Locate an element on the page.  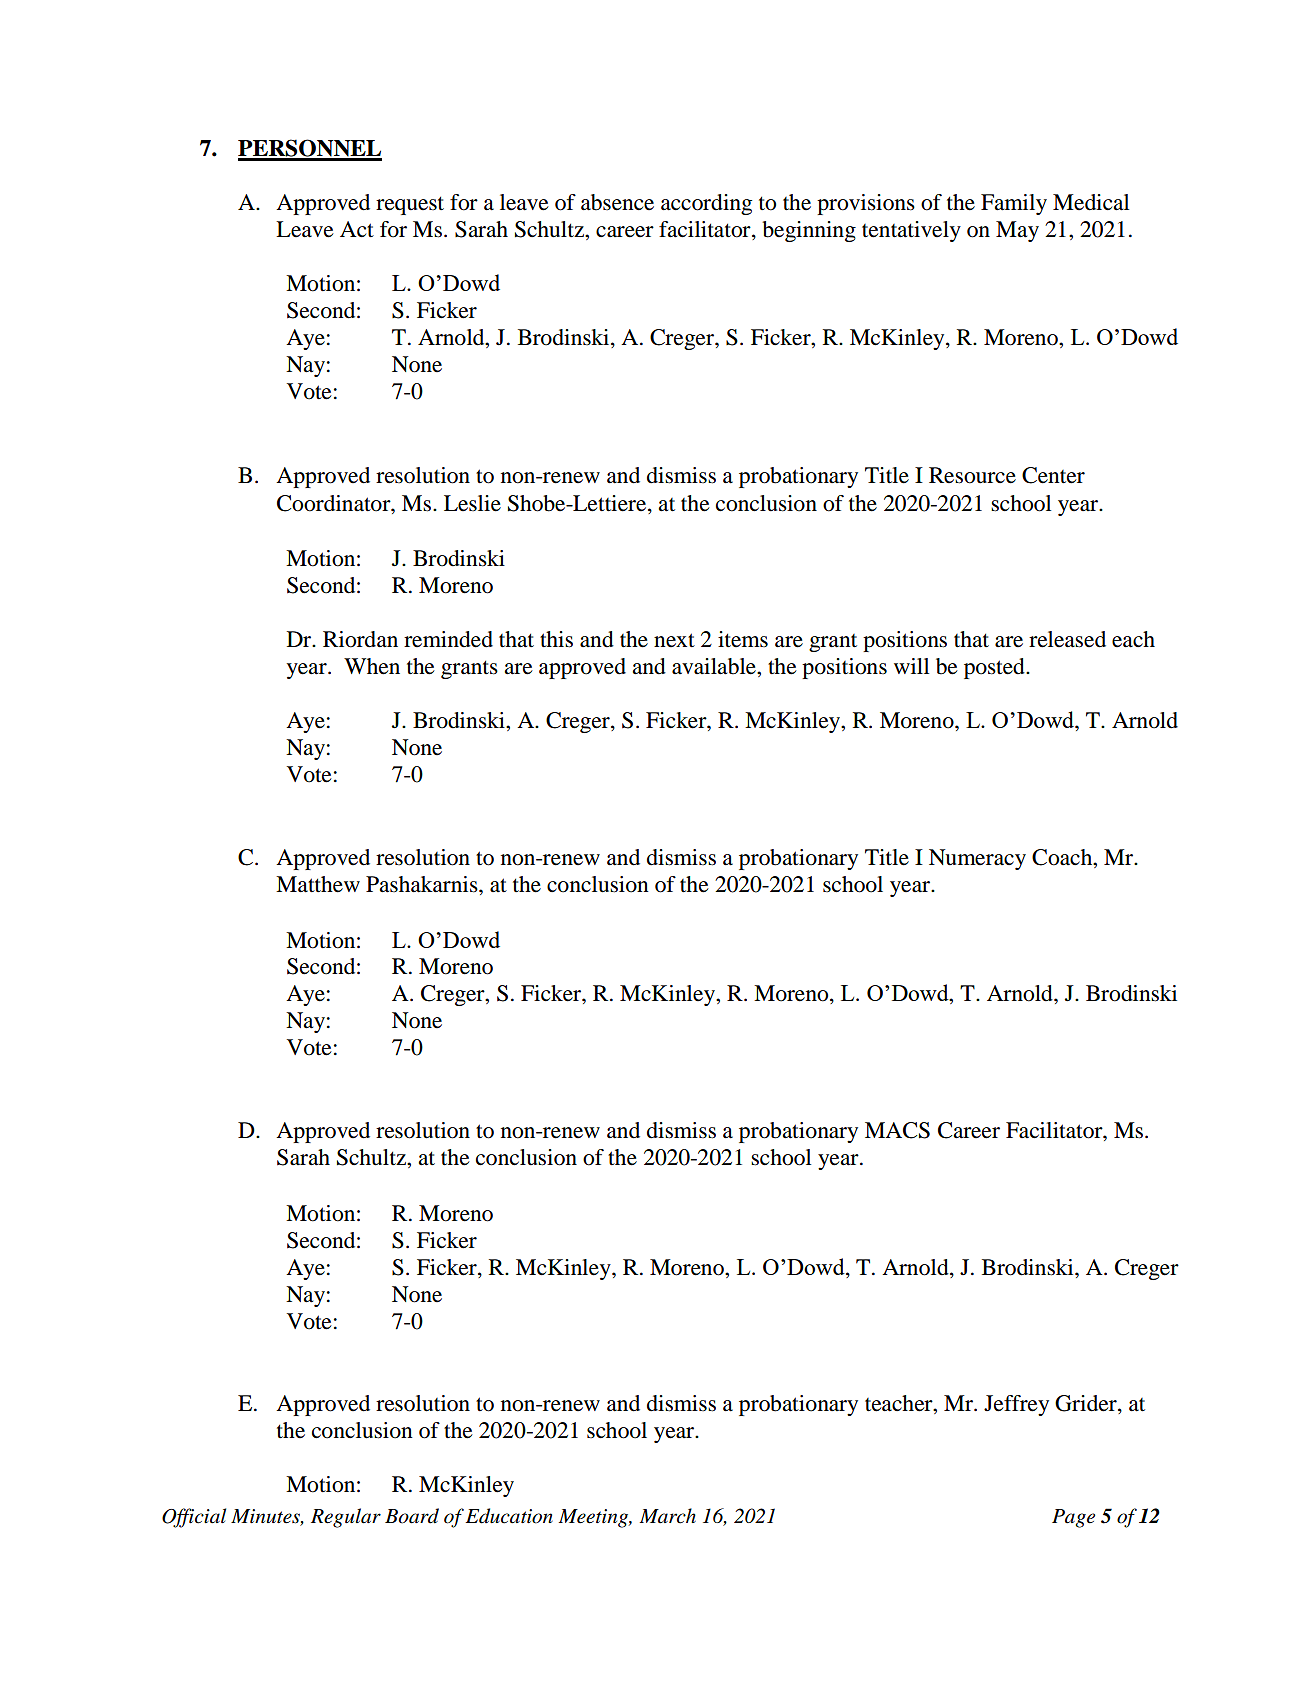
absence is located at coordinates (617, 202).
